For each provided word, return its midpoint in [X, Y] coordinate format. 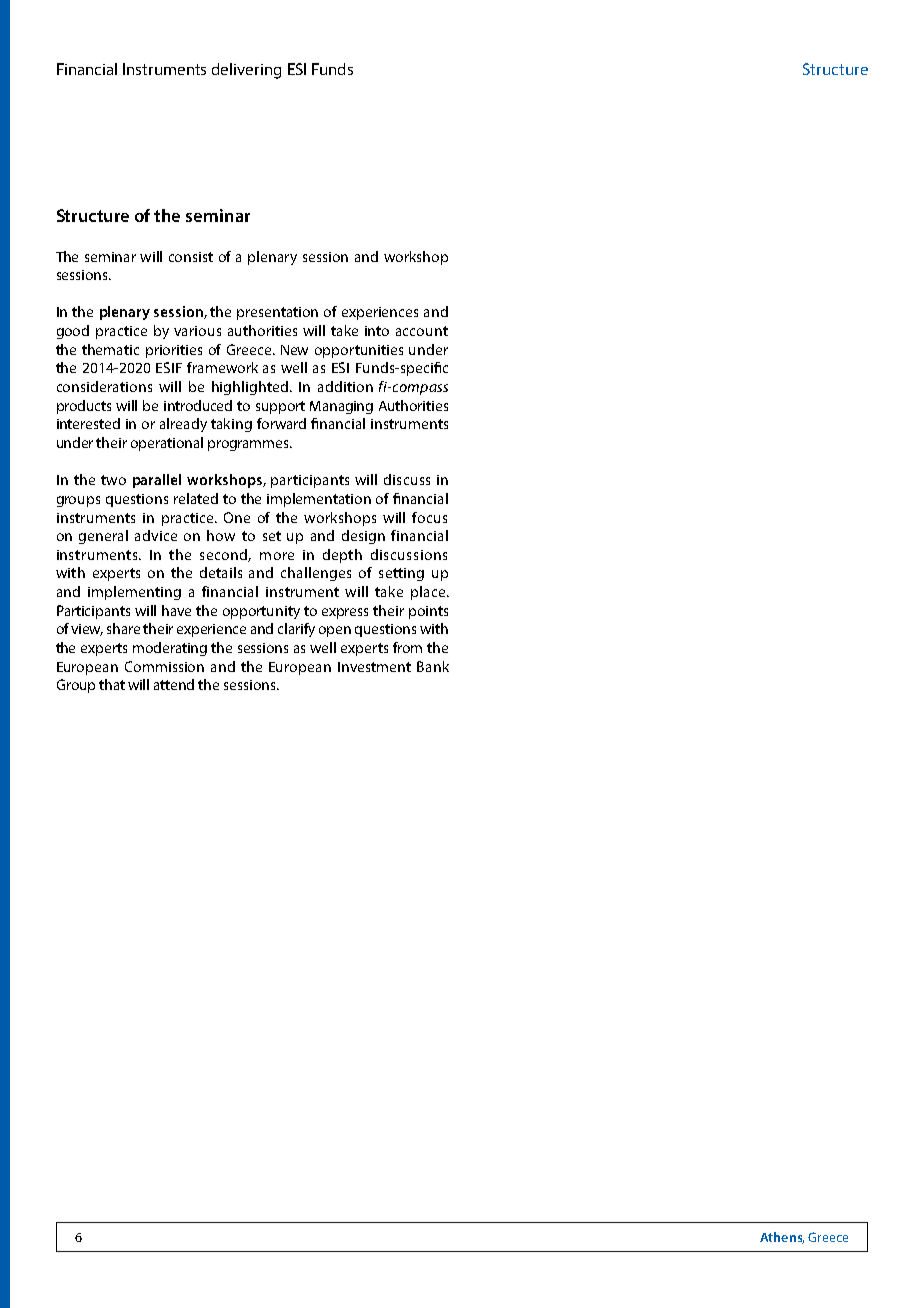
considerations [104, 386]
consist [191, 257]
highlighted [251, 388]
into [377, 331]
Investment [374, 667]
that [112, 684]
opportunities [359, 351]
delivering [246, 71]
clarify [296, 630]
